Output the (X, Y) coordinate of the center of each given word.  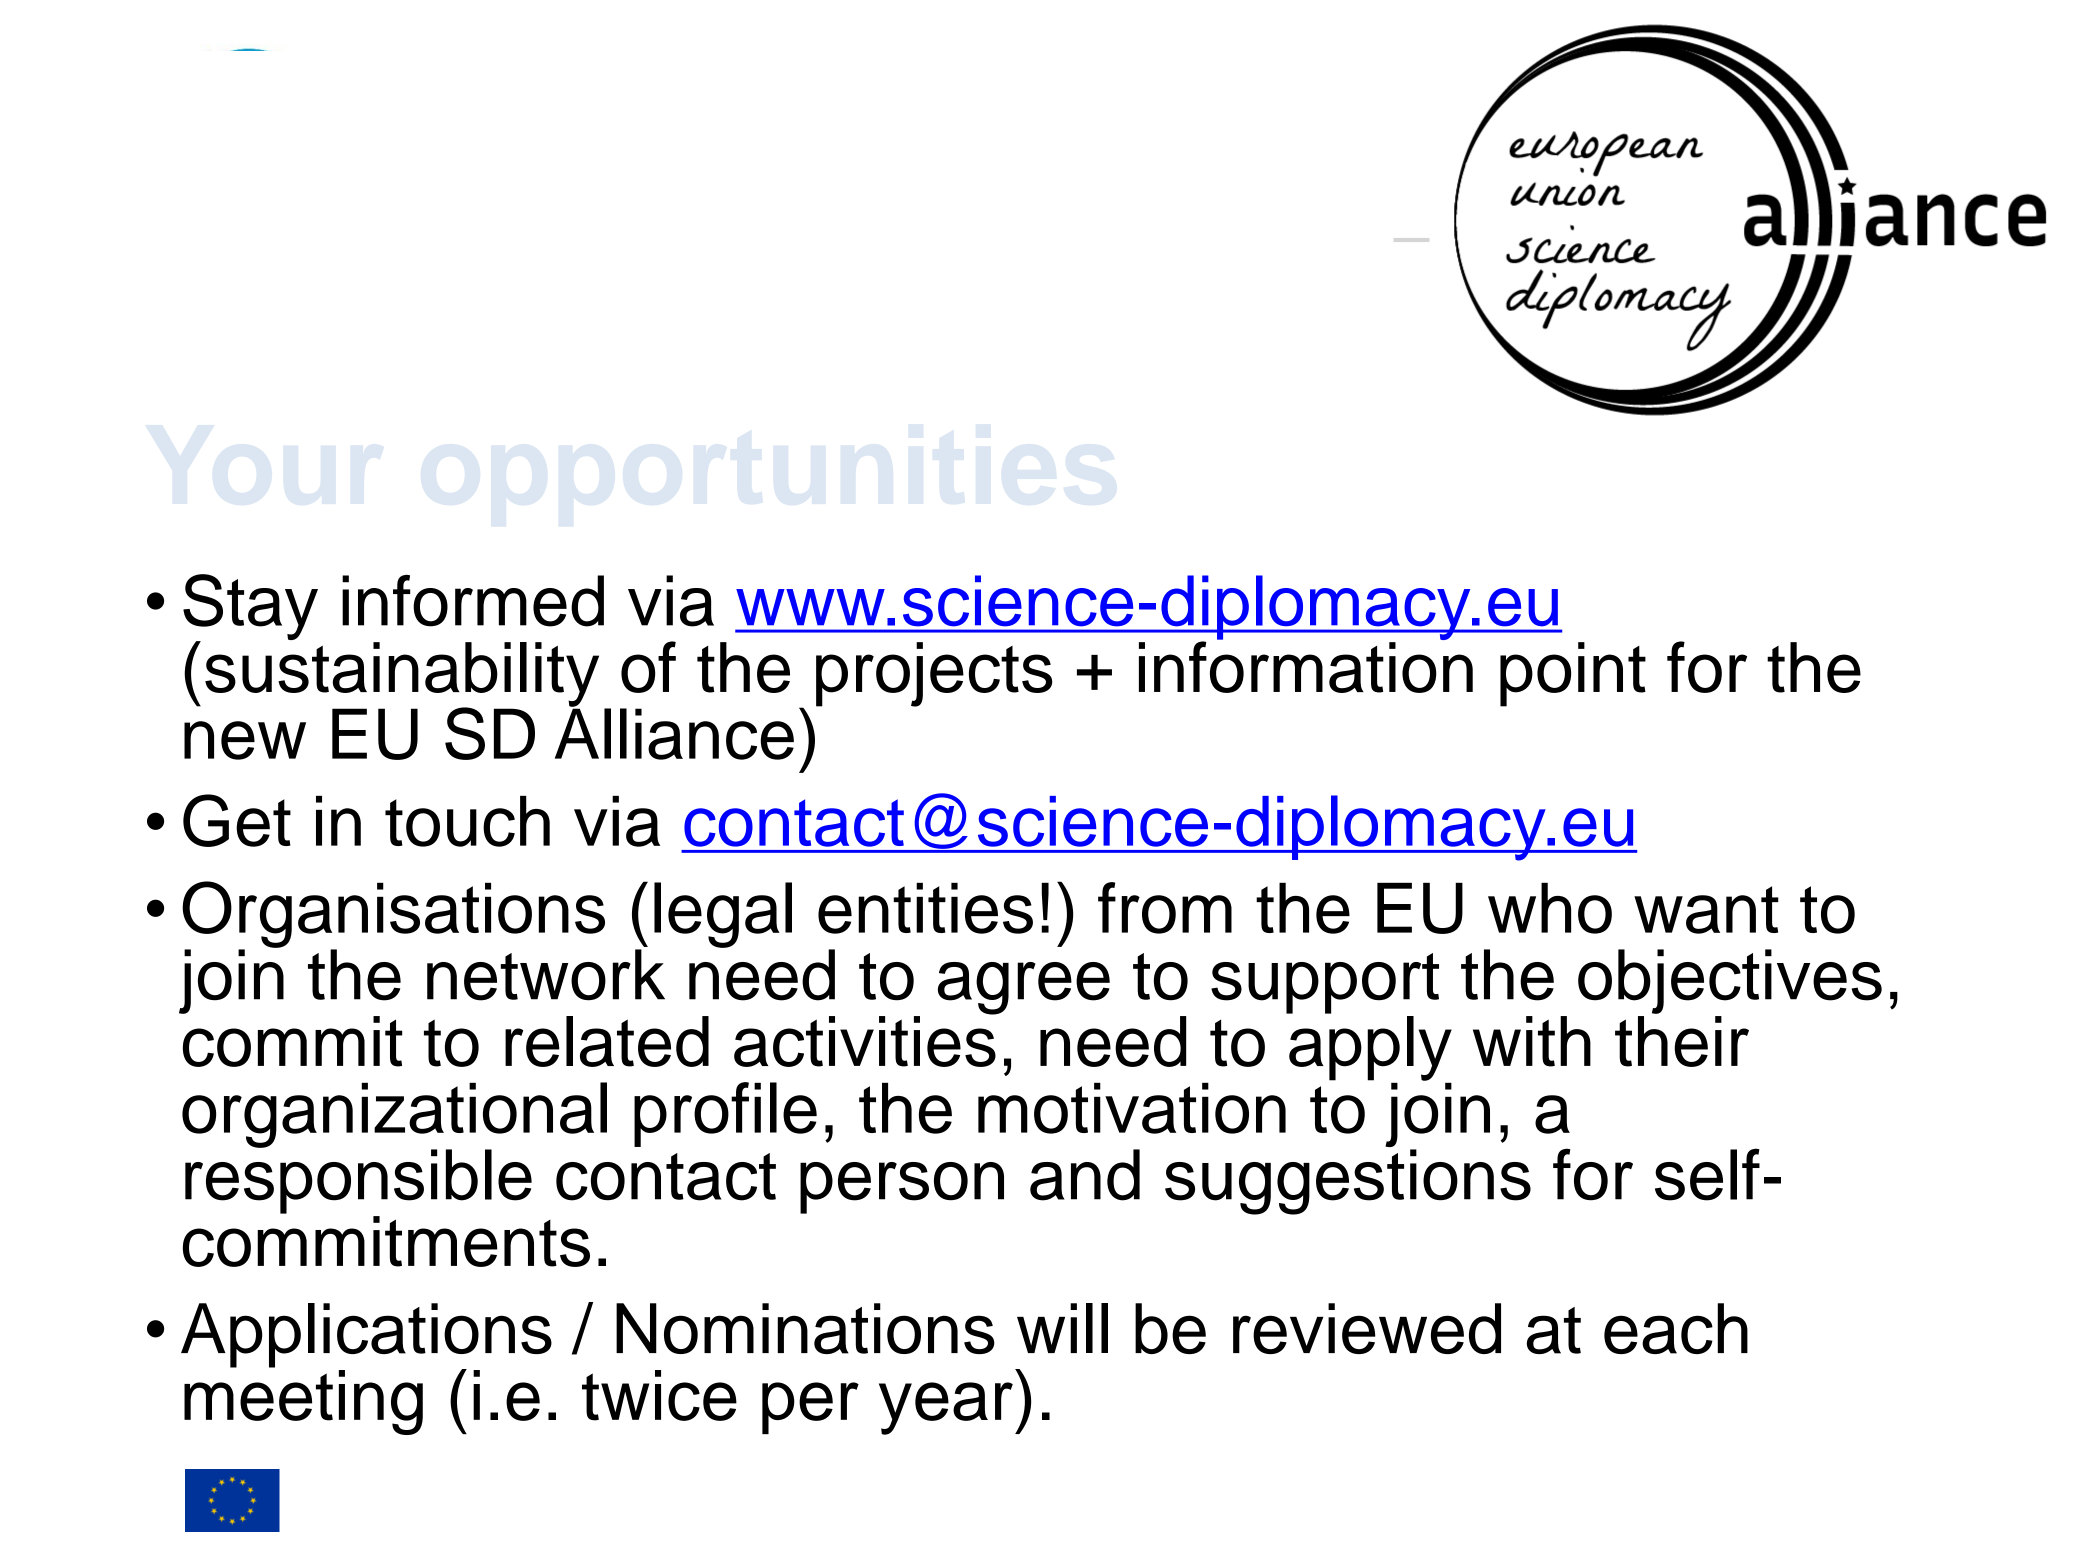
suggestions (1348, 1182)
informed (473, 601)
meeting (303, 1402)
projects (934, 674)
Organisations (393, 915)
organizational (394, 1116)
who (1550, 908)
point (1573, 674)
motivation (1132, 1108)
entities (925, 908)
